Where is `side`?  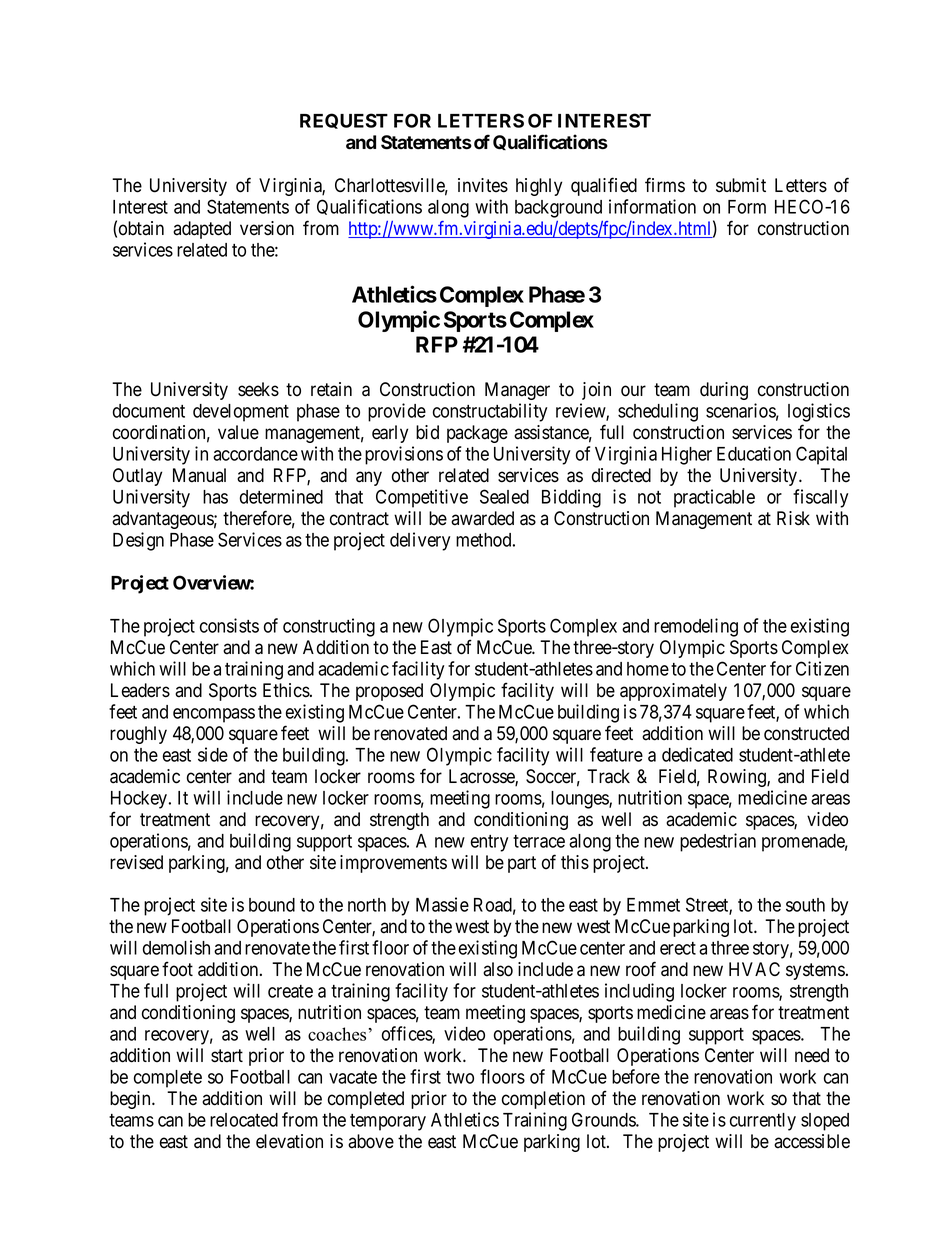 side is located at coordinates (213, 754).
